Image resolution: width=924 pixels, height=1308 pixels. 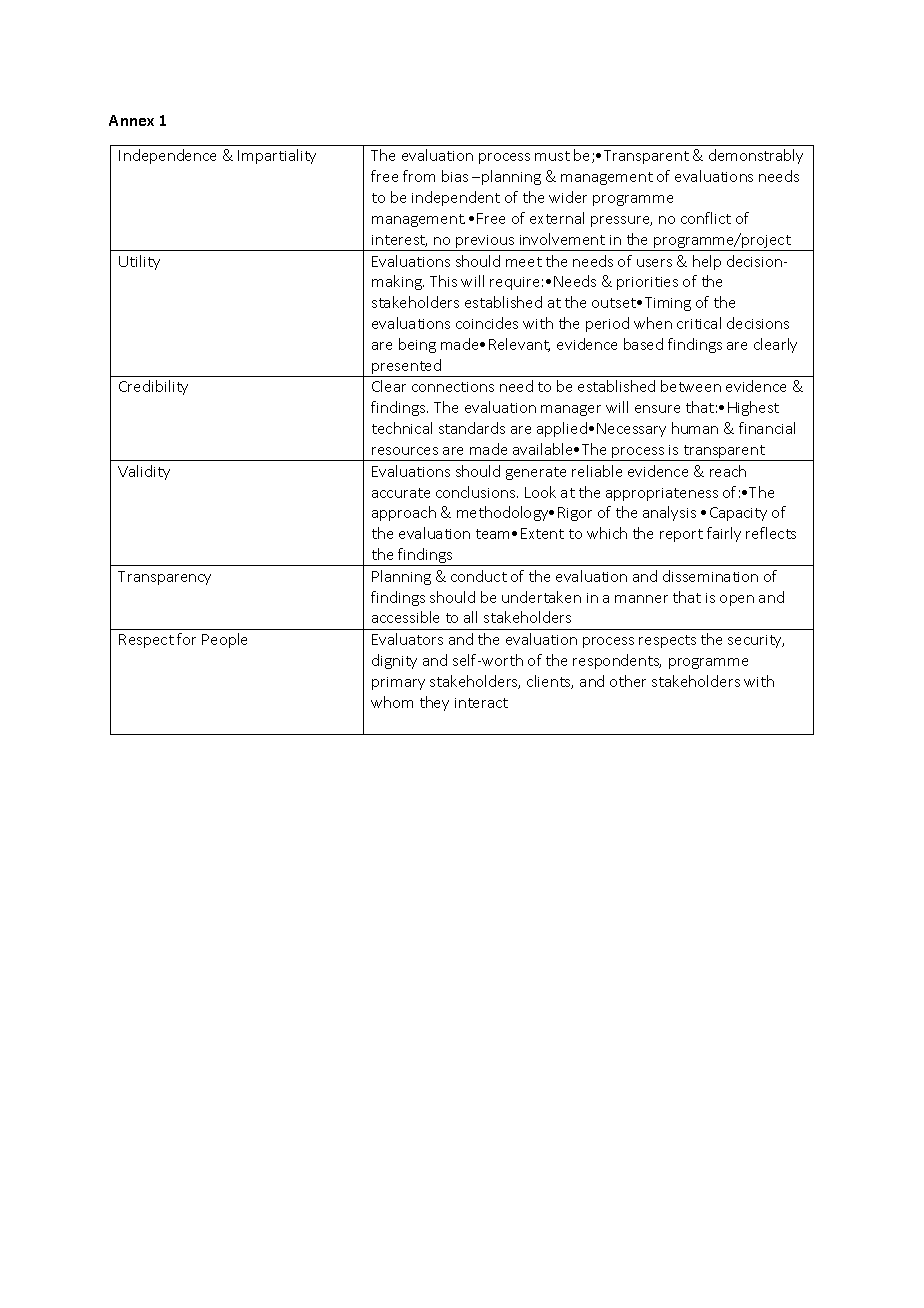 I want to click on Independence, so click(x=167, y=156).
